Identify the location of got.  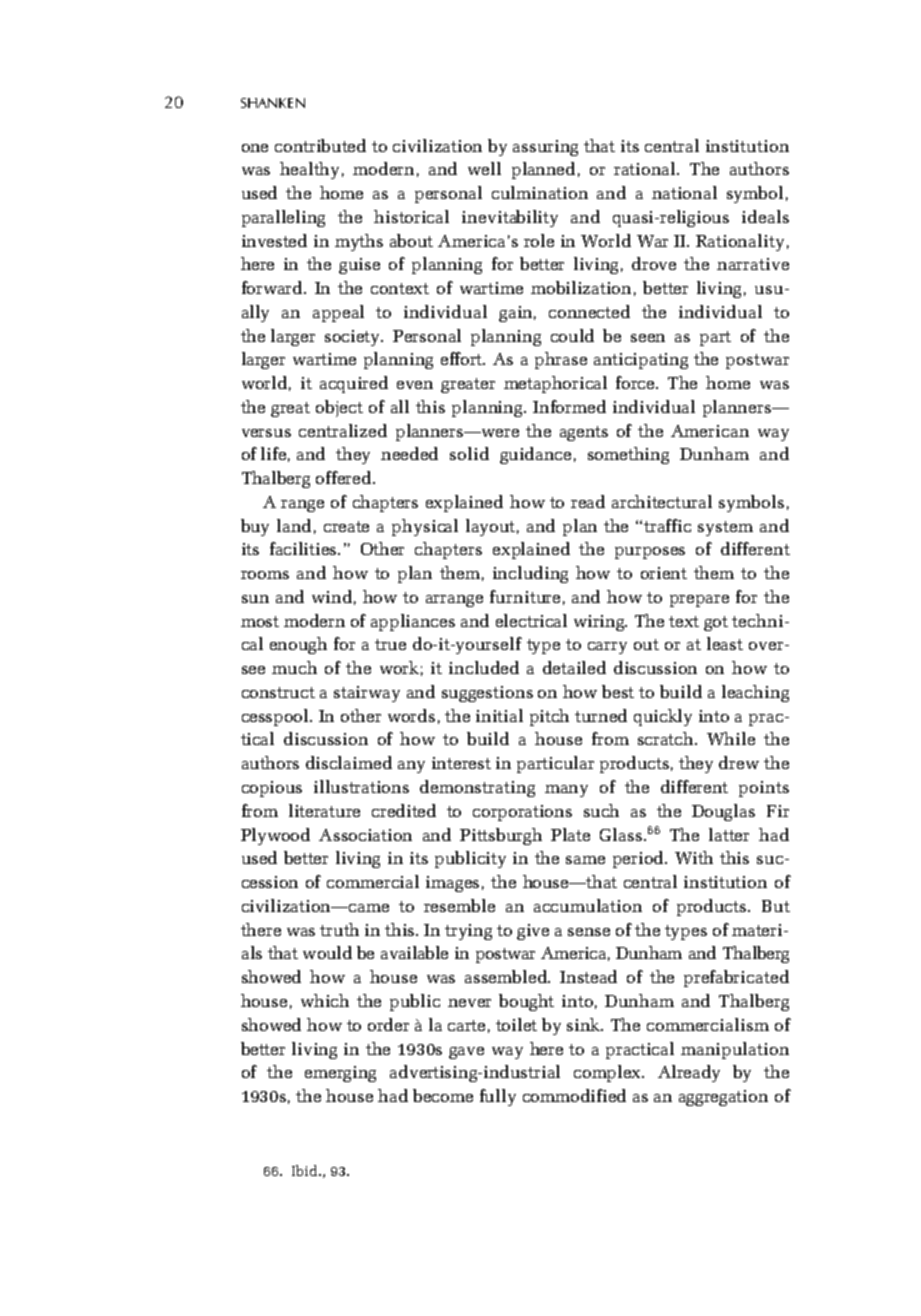
(716, 623).
